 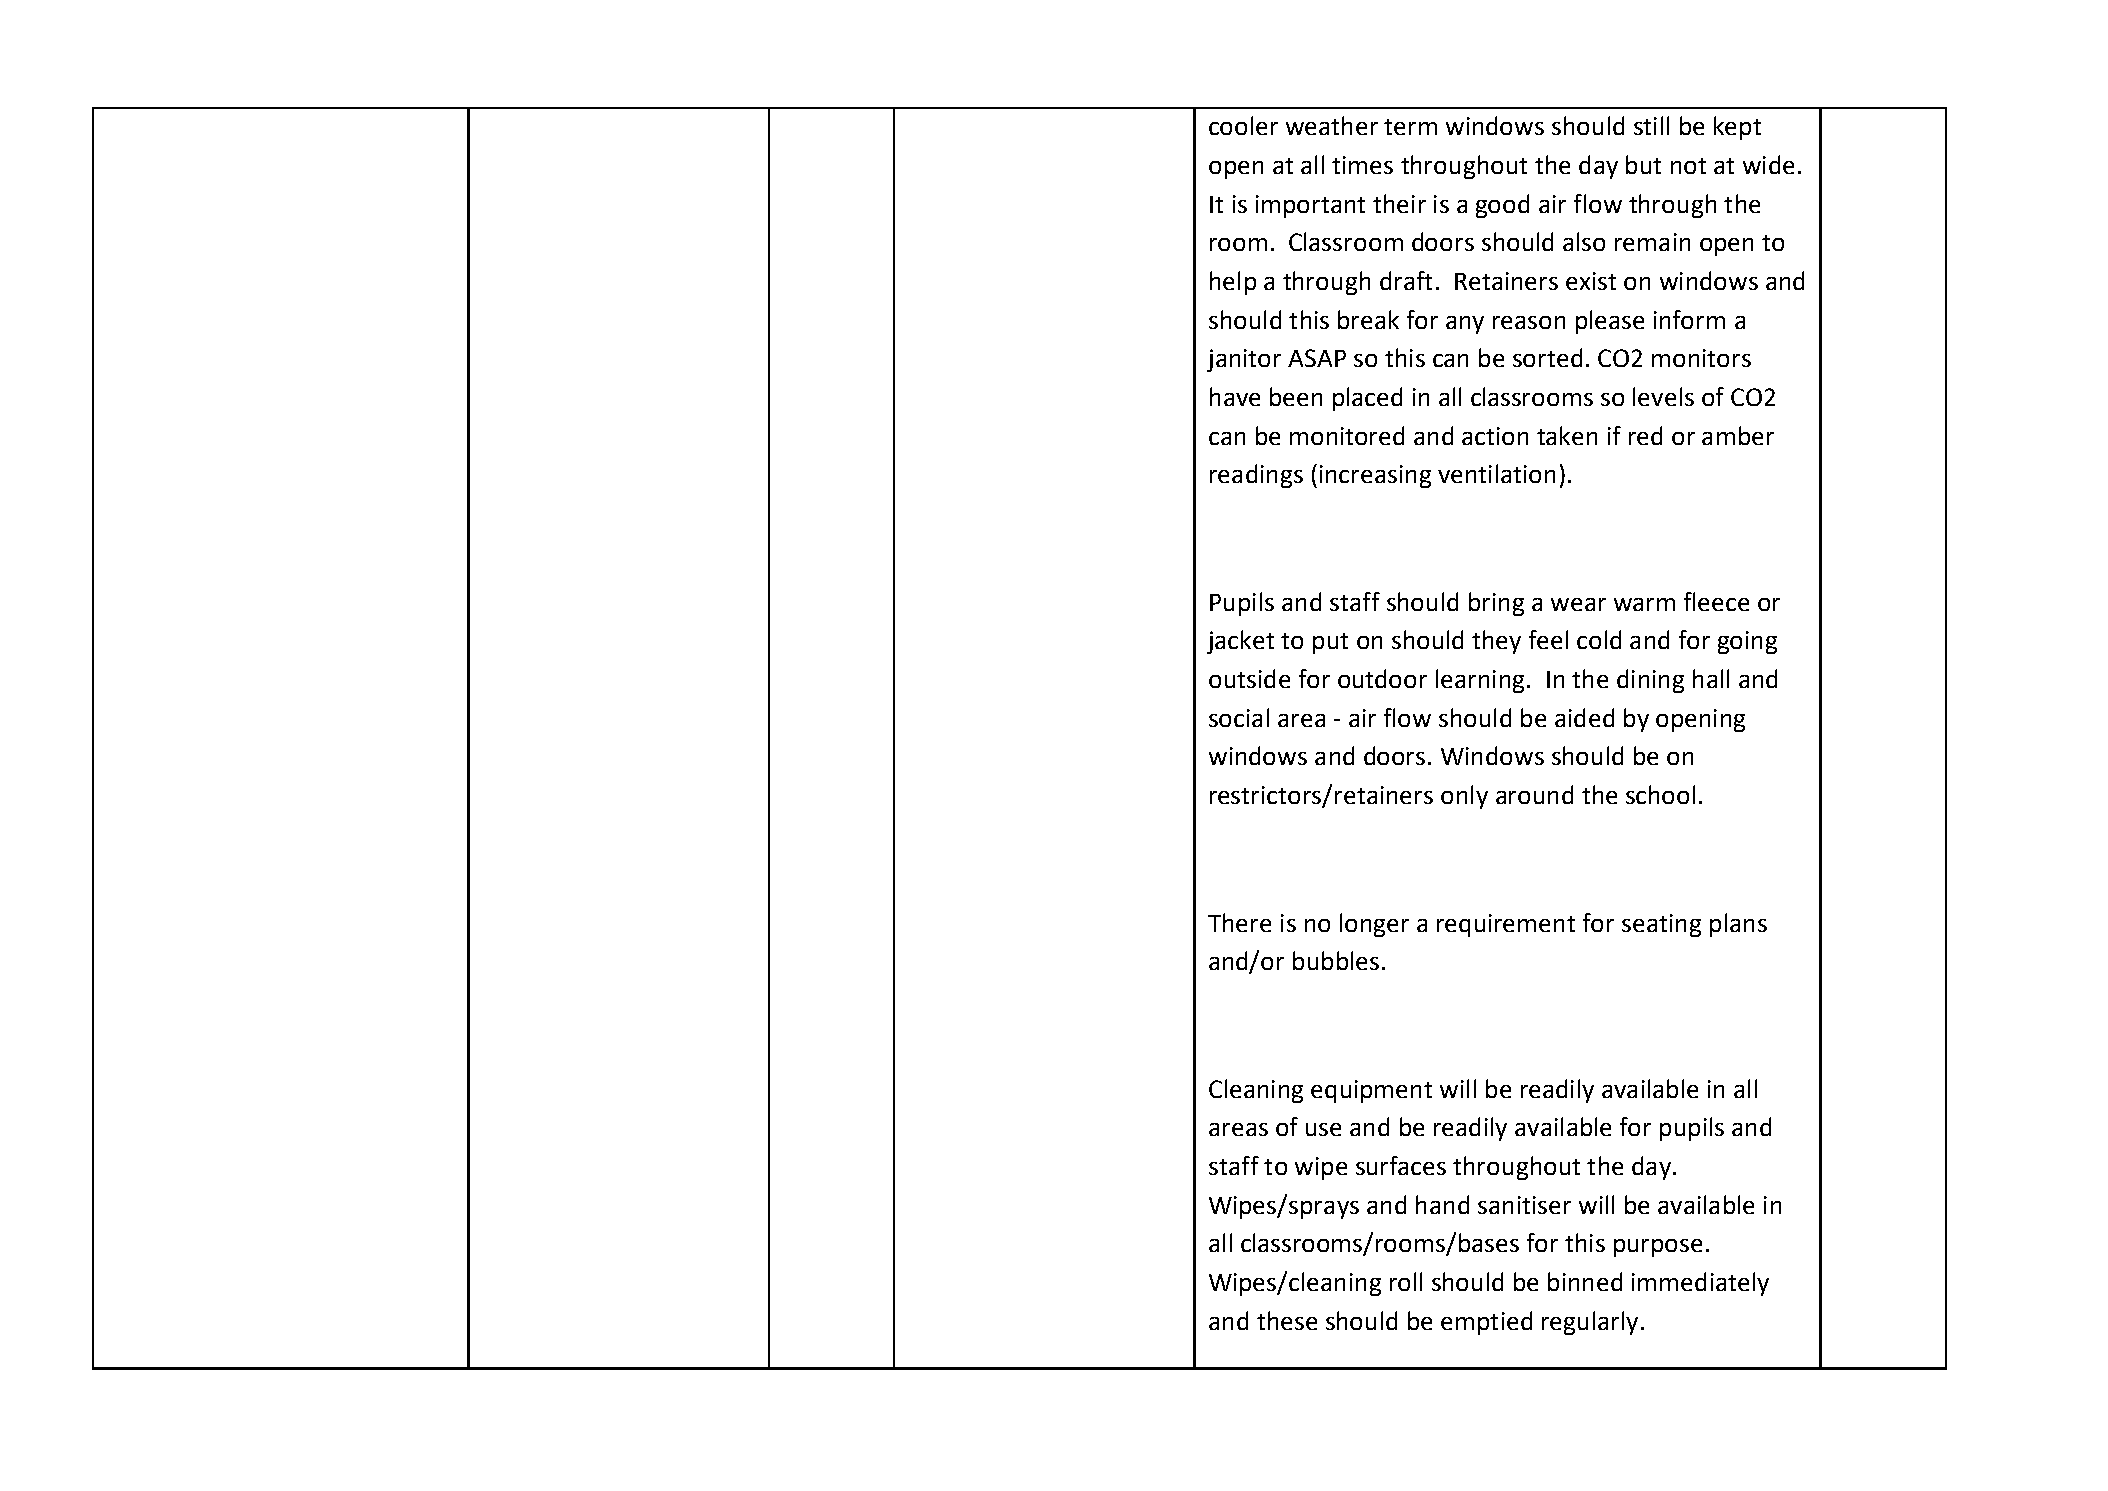 What do you see at coordinates (1323, 1129) in the screenshot?
I see `use` at bounding box center [1323, 1129].
